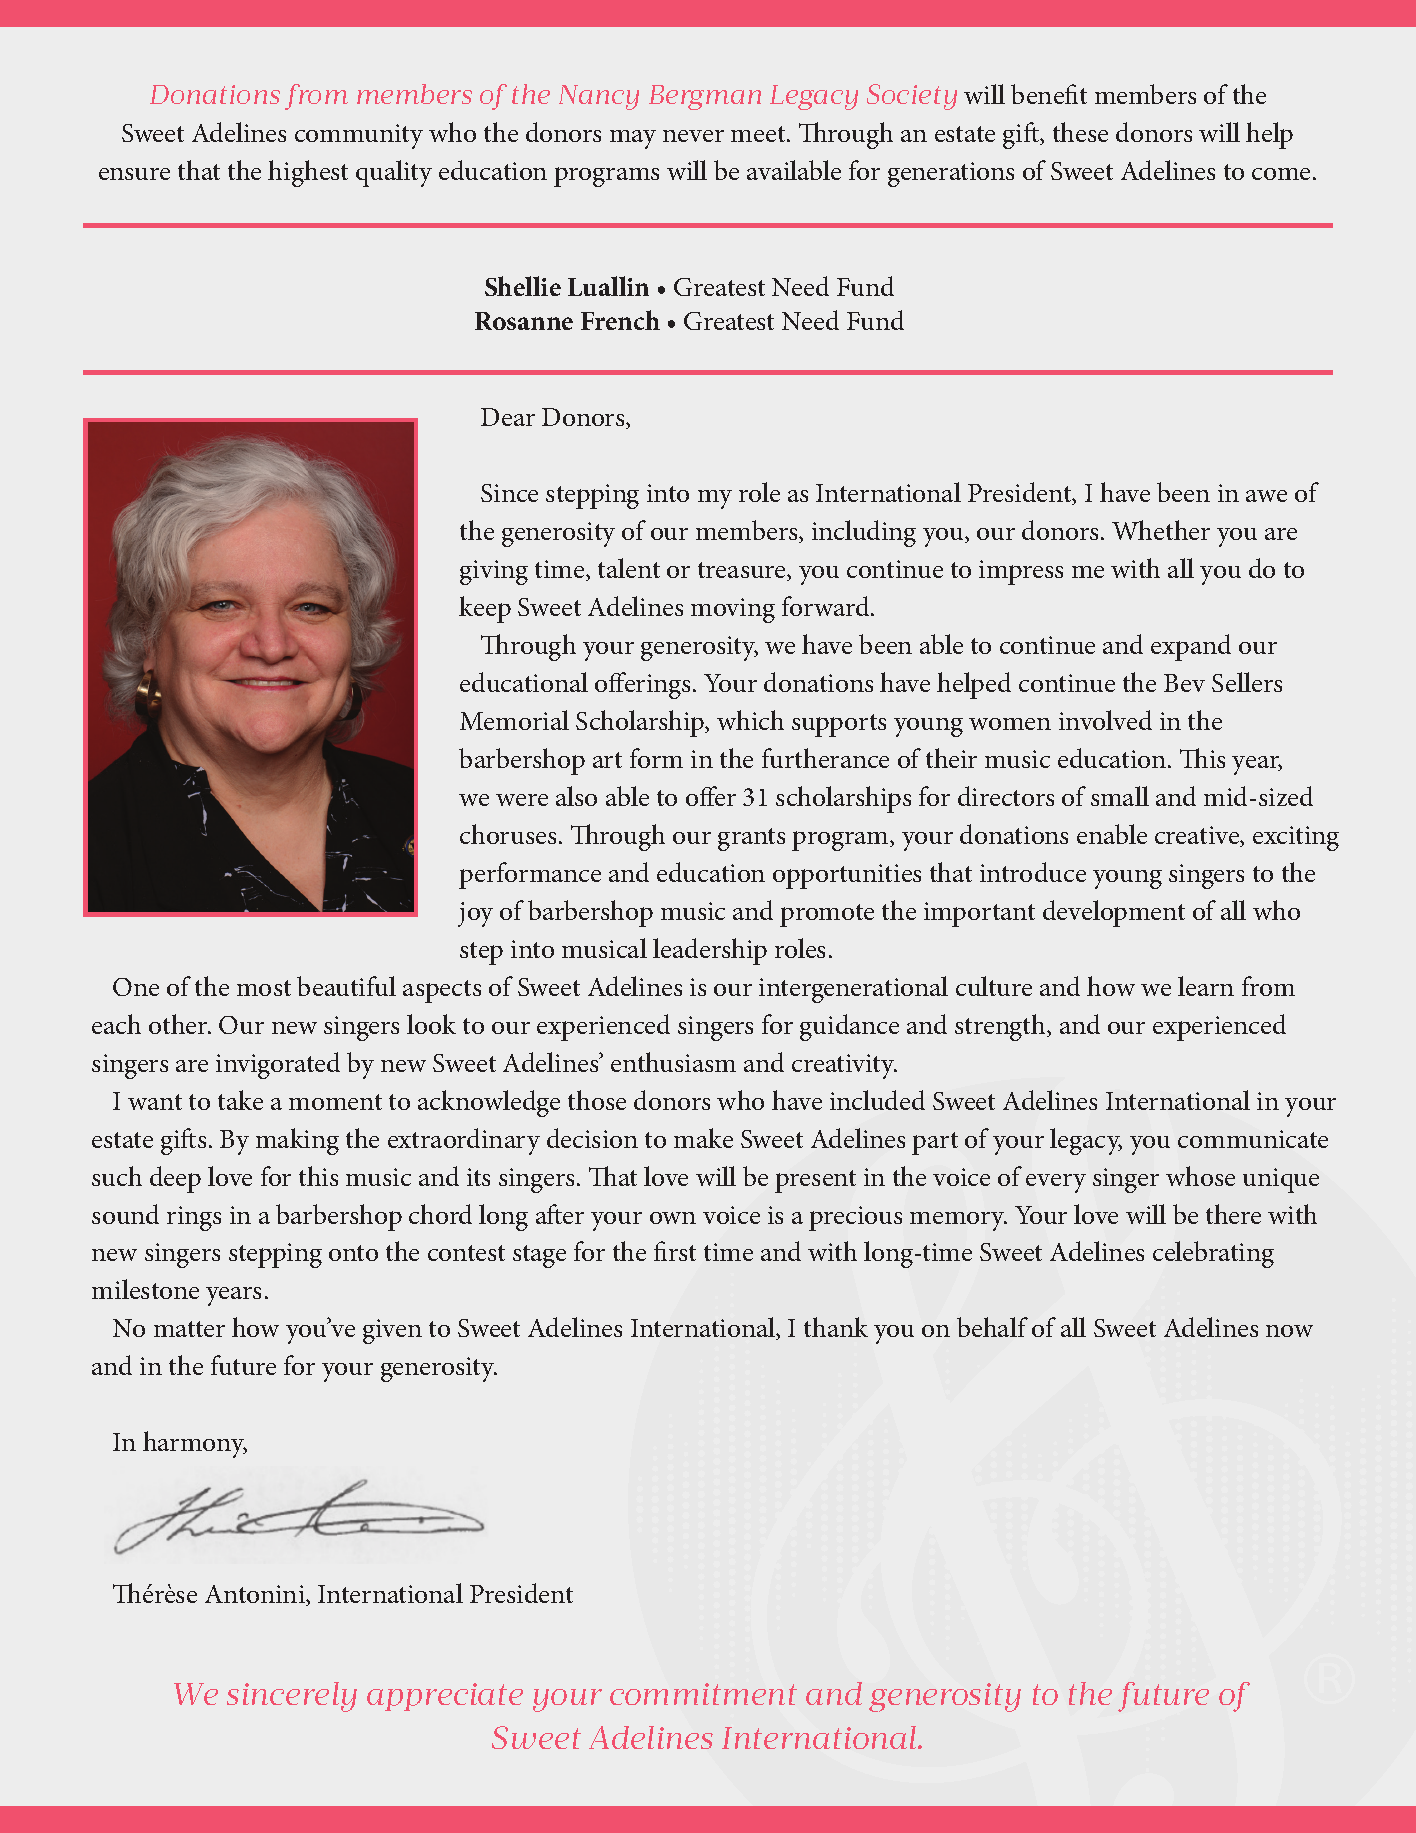  Describe the element at coordinates (675, 1251) in the document. I see `first` at that location.
